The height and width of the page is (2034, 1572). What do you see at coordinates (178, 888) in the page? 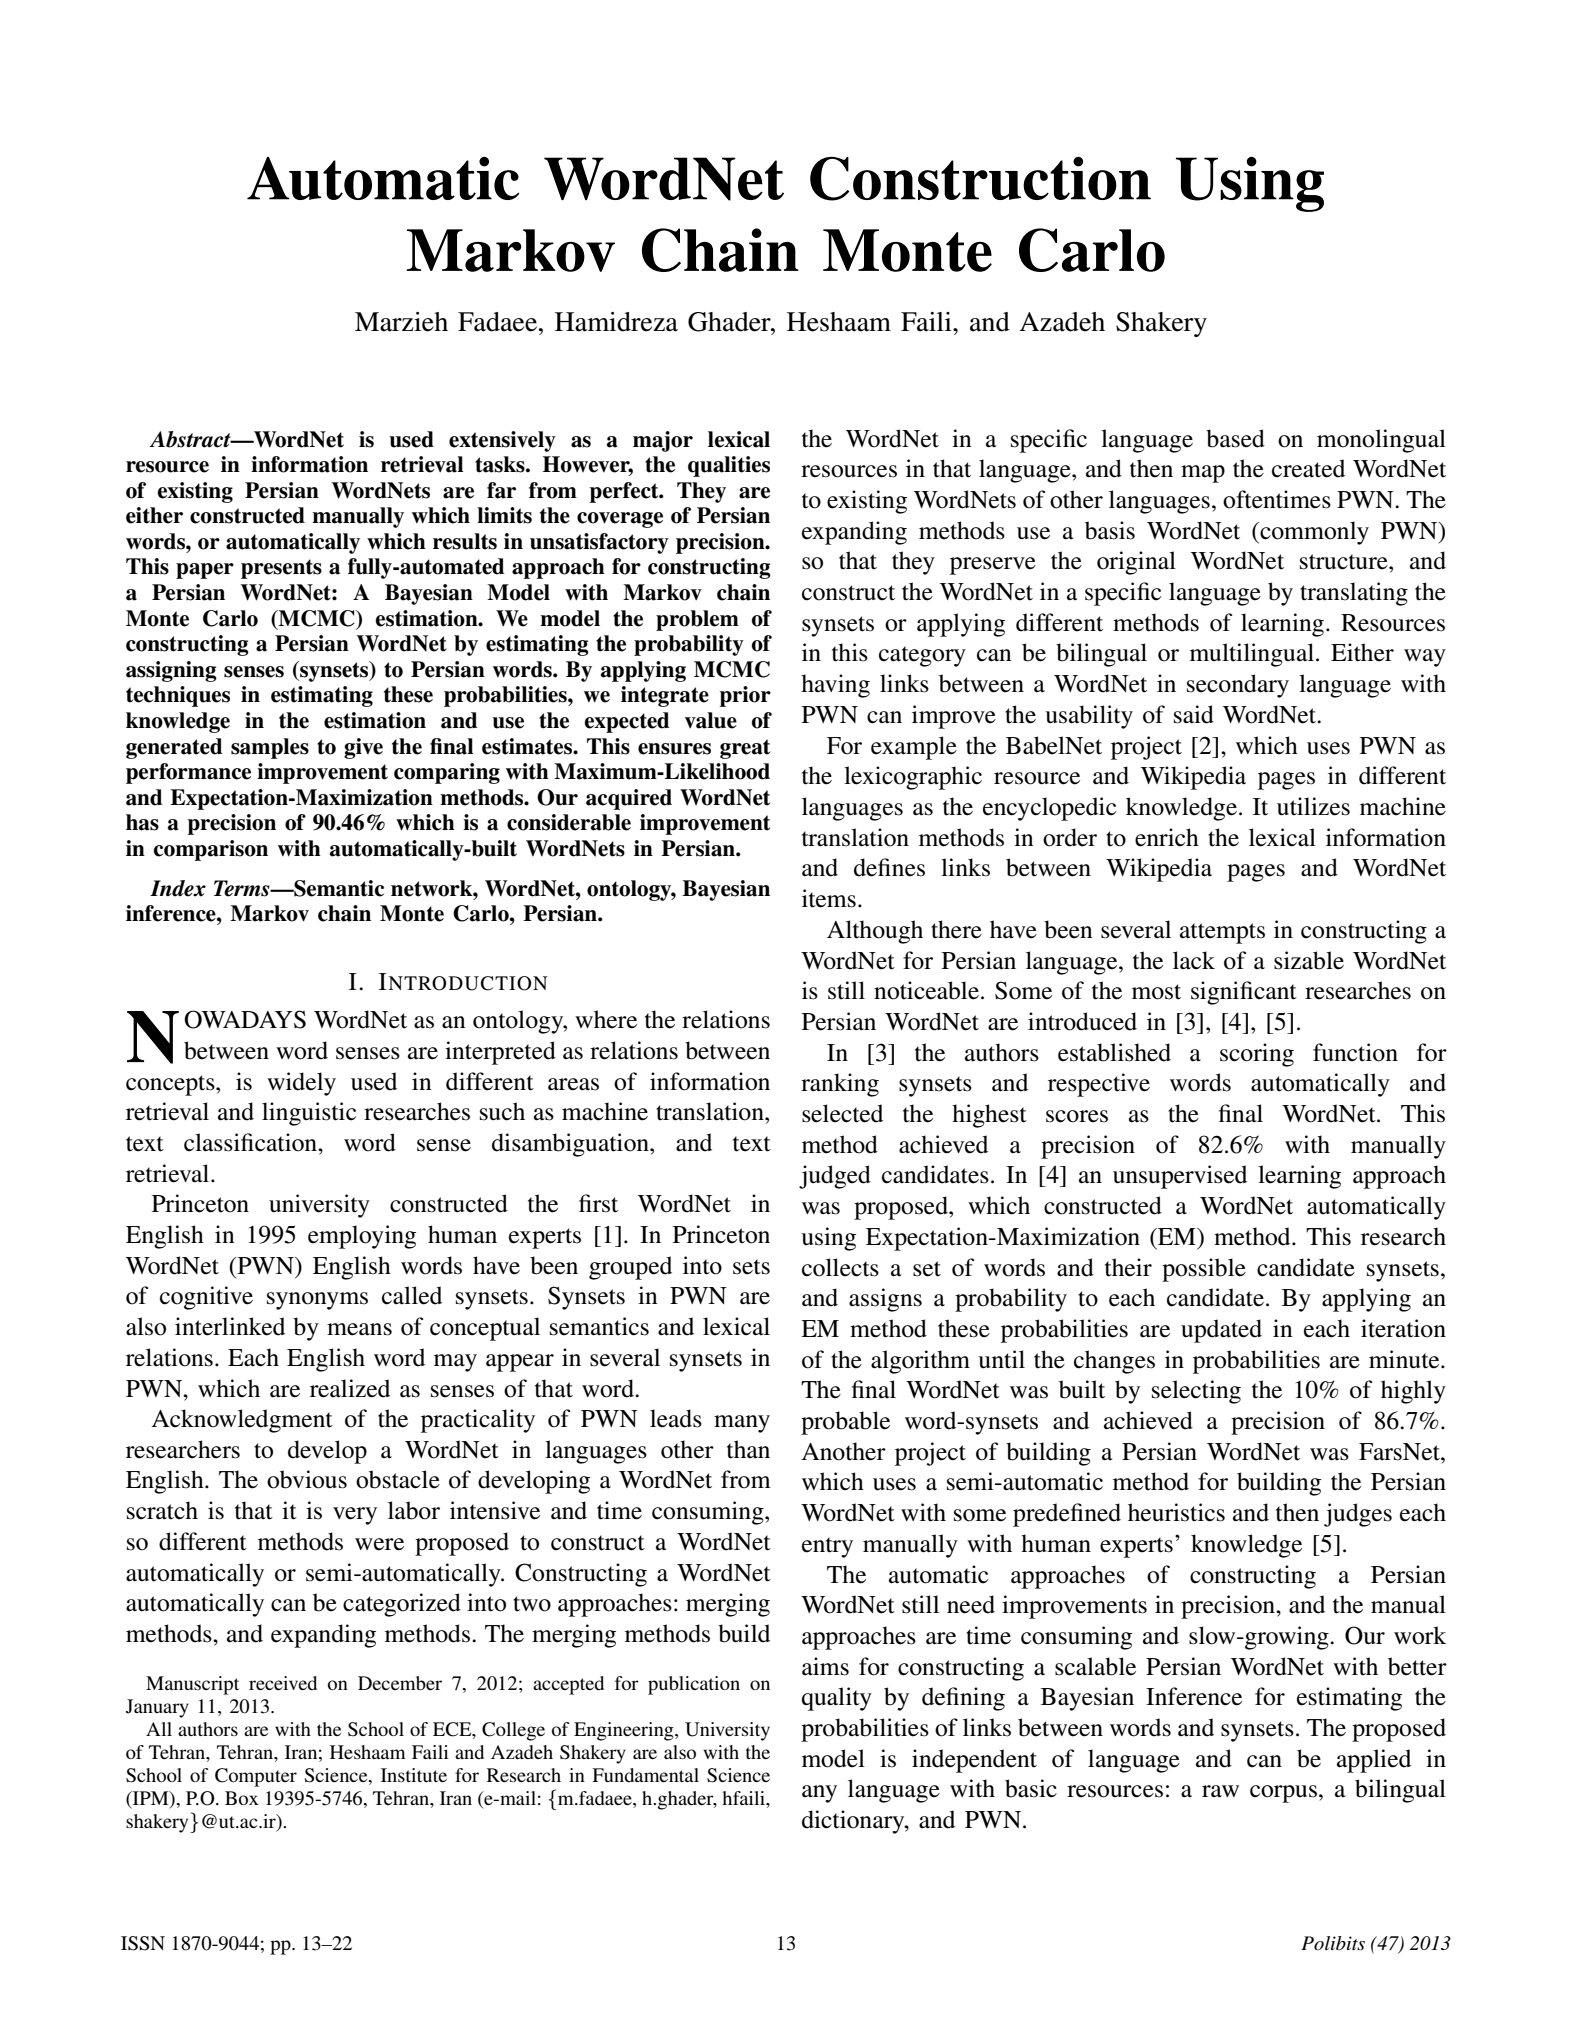
I see `Index` at bounding box center [178, 888].
